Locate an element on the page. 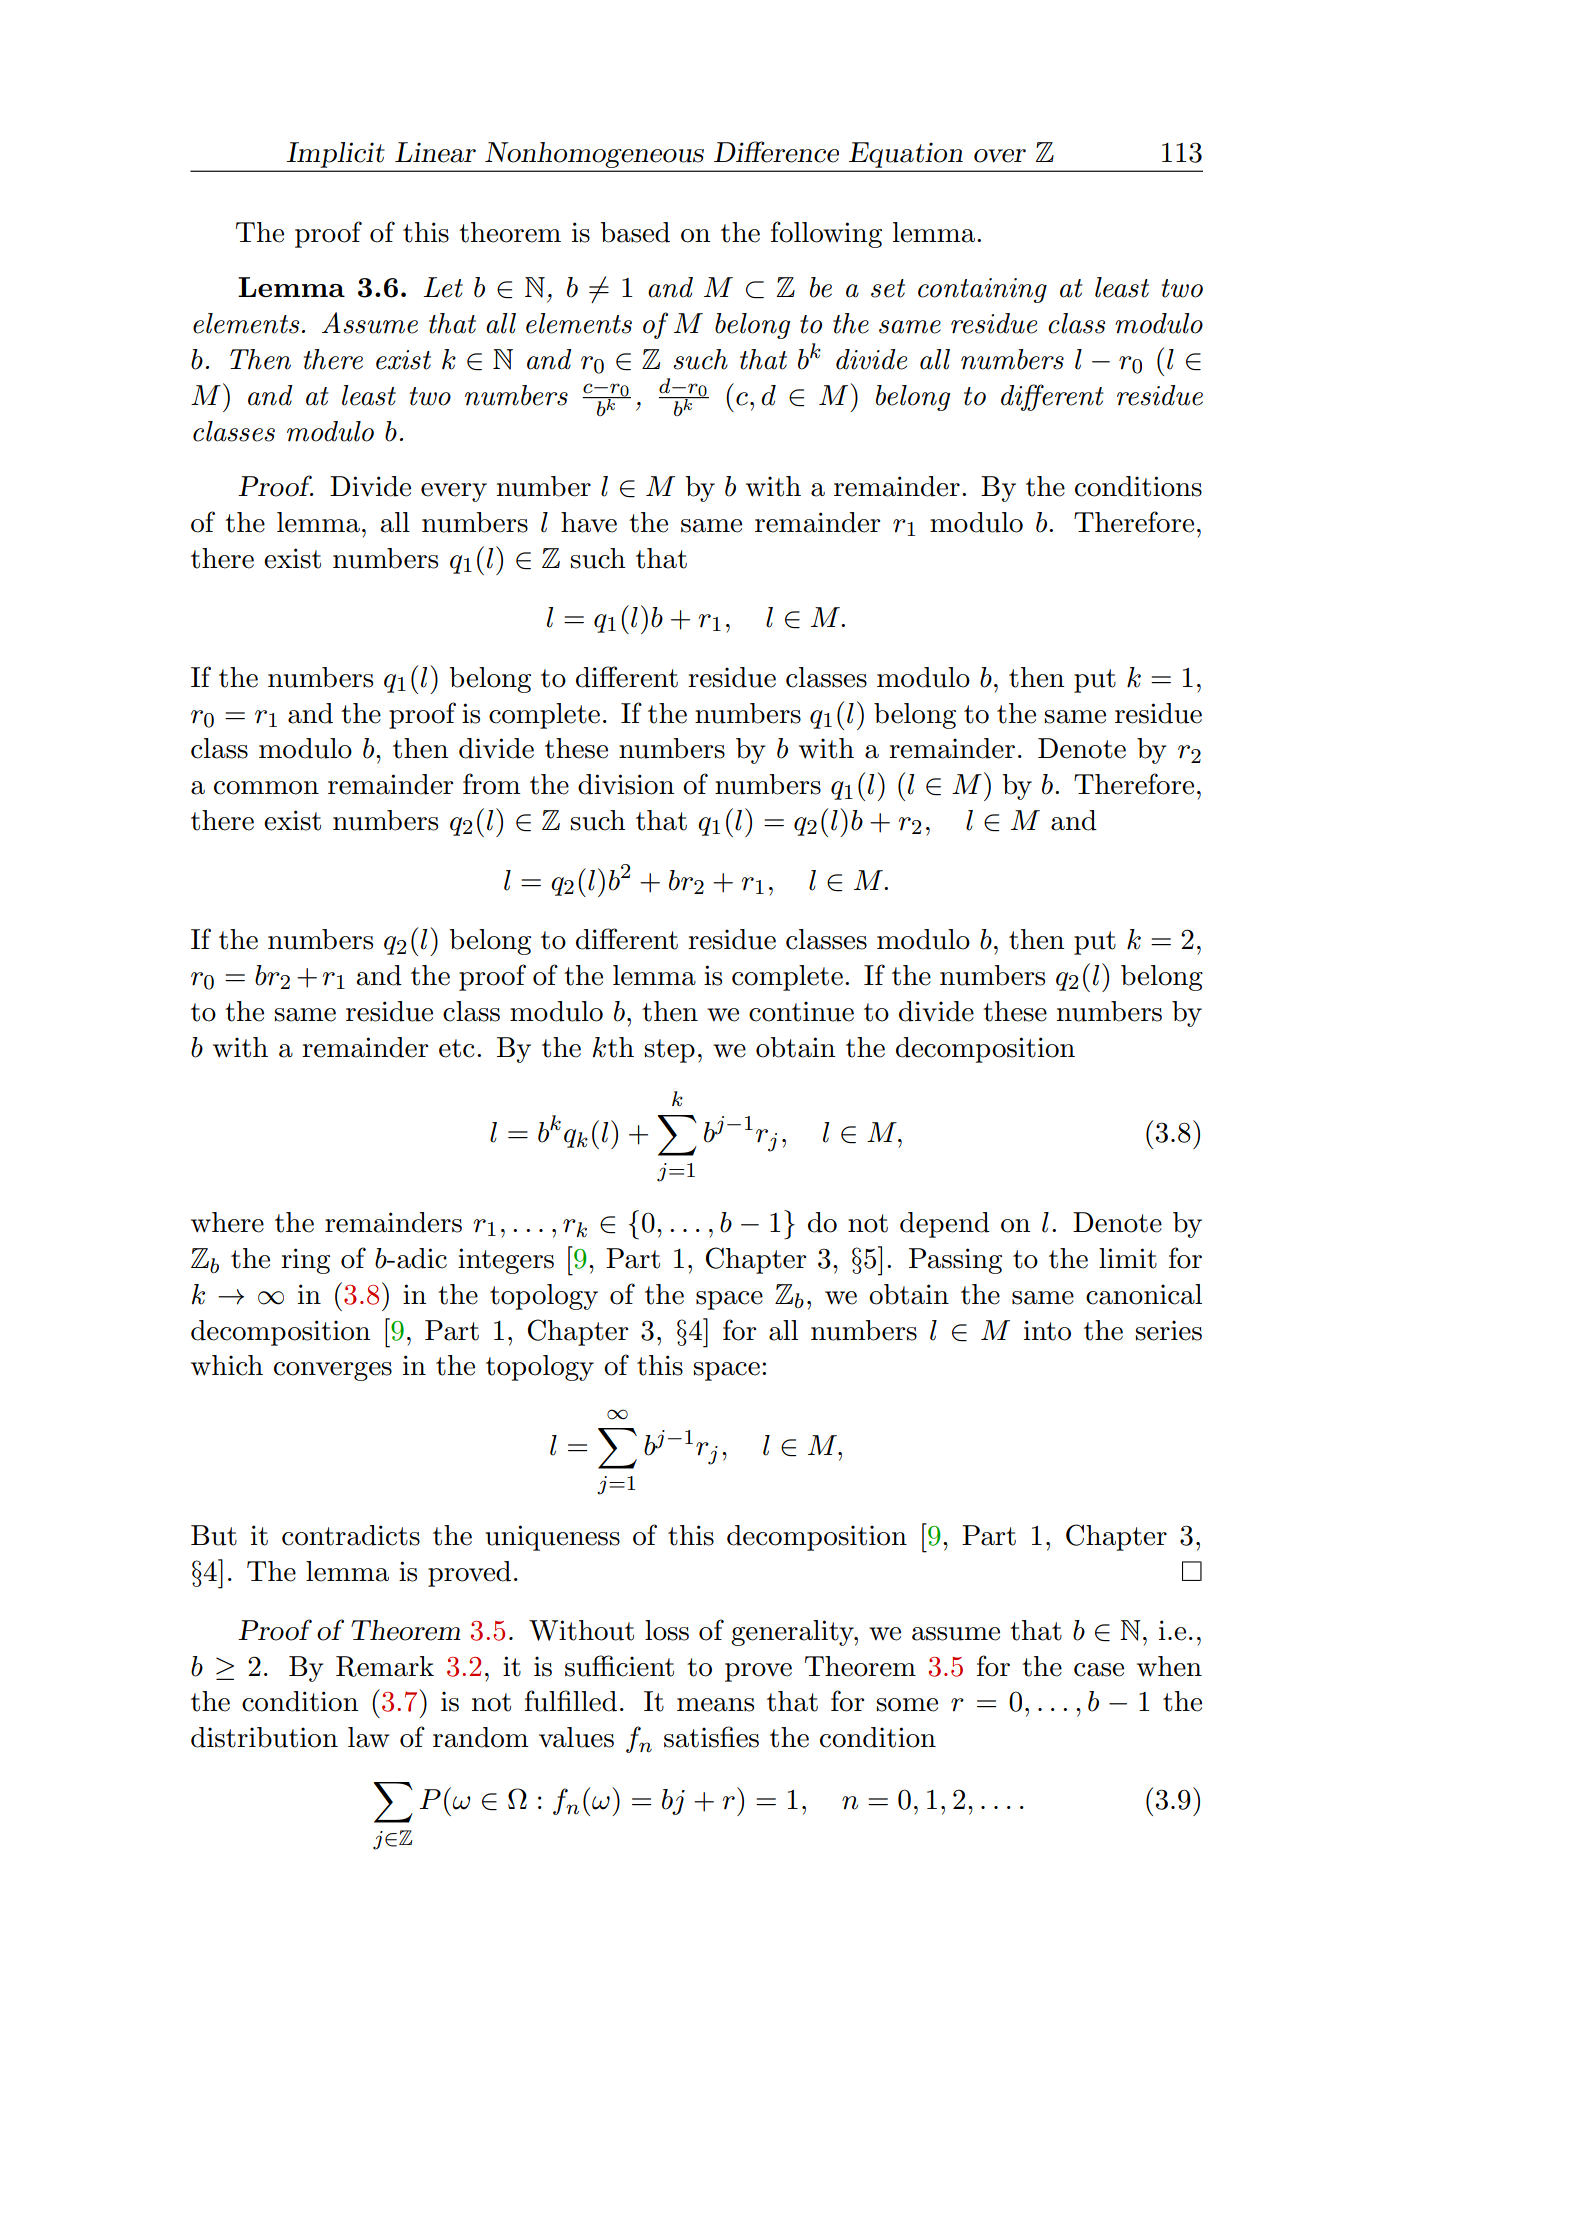 The image size is (1575, 2228). means is located at coordinates (715, 1705).
